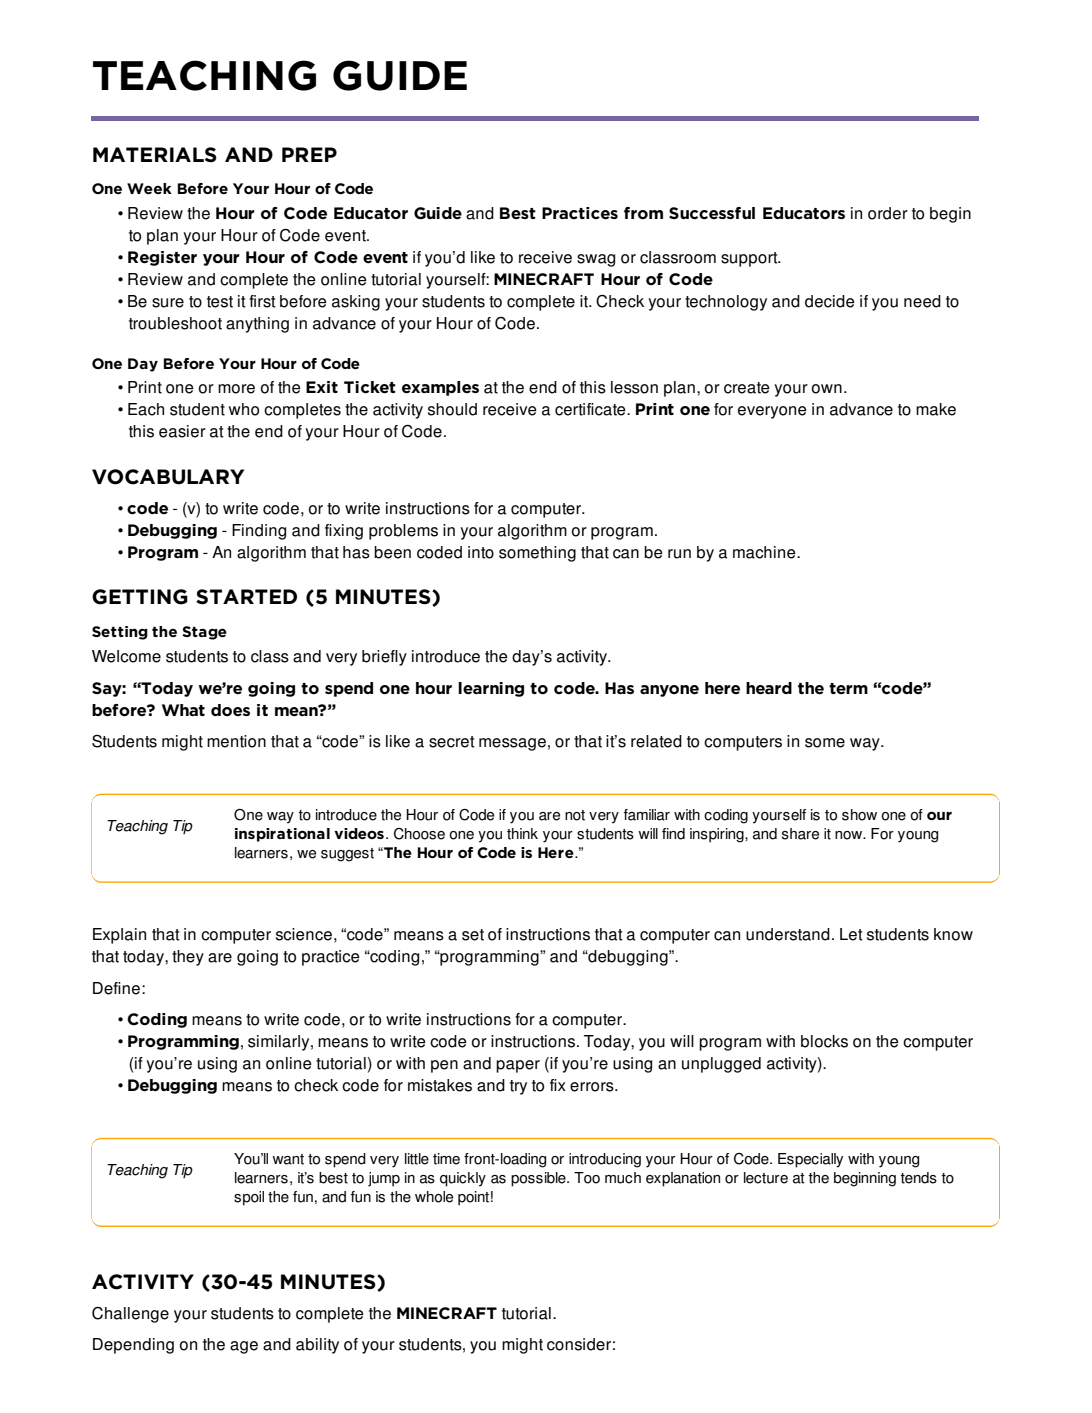 This screenshot has width=1092, height=1413. Describe the element at coordinates (130, 1315) in the screenshot. I see `Challenge` at that location.
